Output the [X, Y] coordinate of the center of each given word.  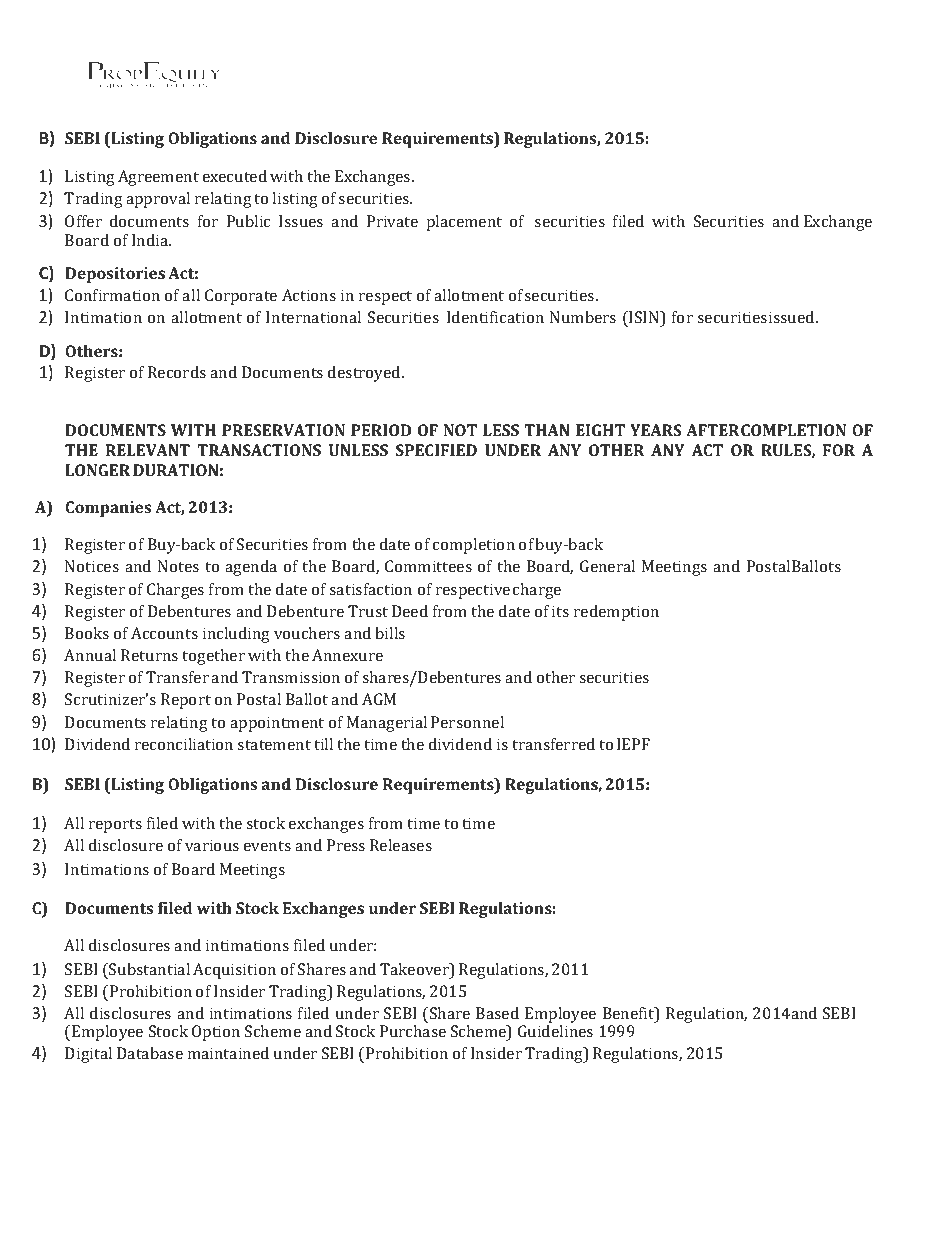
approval [158, 200]
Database [150, 1053]
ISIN [644, 318]
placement [464, 223]
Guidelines [555, 1031]
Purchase [413, 1031]
